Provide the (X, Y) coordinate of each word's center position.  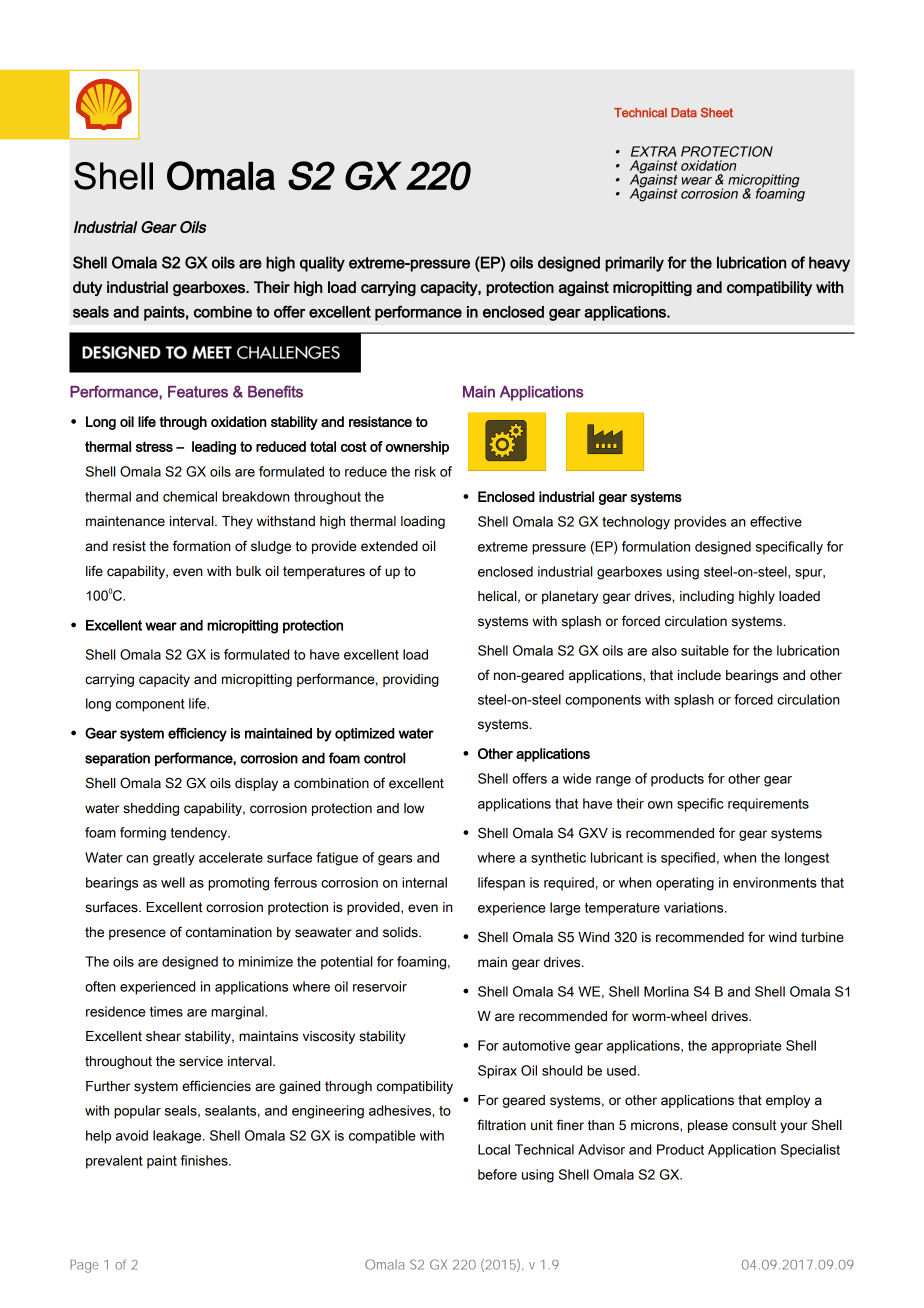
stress (154, 446)
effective (776, 521)
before (497, 1174)
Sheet (717, 113)
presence (137, 934)
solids (401, 932)
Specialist (810, 1151)
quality (322, 264)
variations (695, 907)
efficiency (197, 734)
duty (87, 288)
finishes (205, 1160)
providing (411, 680)
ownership (417, 448)
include (699, 675)
